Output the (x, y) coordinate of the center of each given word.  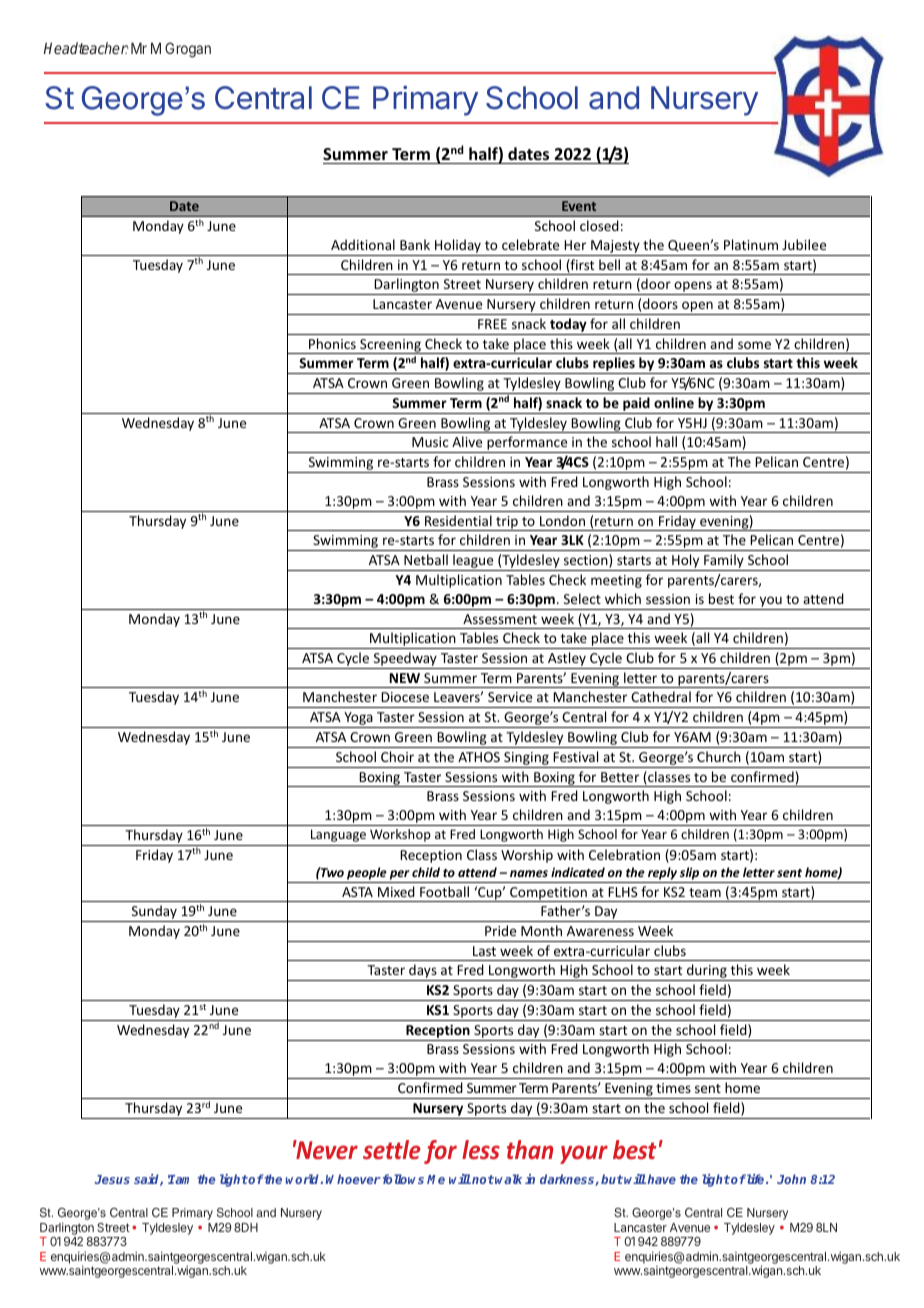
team (705, 892)
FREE (492, 324)
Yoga (358, 720)
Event (579, 206)
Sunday (154, 913)
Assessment (500, 619)
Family (724, 562)
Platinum (751, 244)
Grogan (188, 50)
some (754, 345)
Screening (390, 346)
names (529, 873)
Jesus (112, 1179)
